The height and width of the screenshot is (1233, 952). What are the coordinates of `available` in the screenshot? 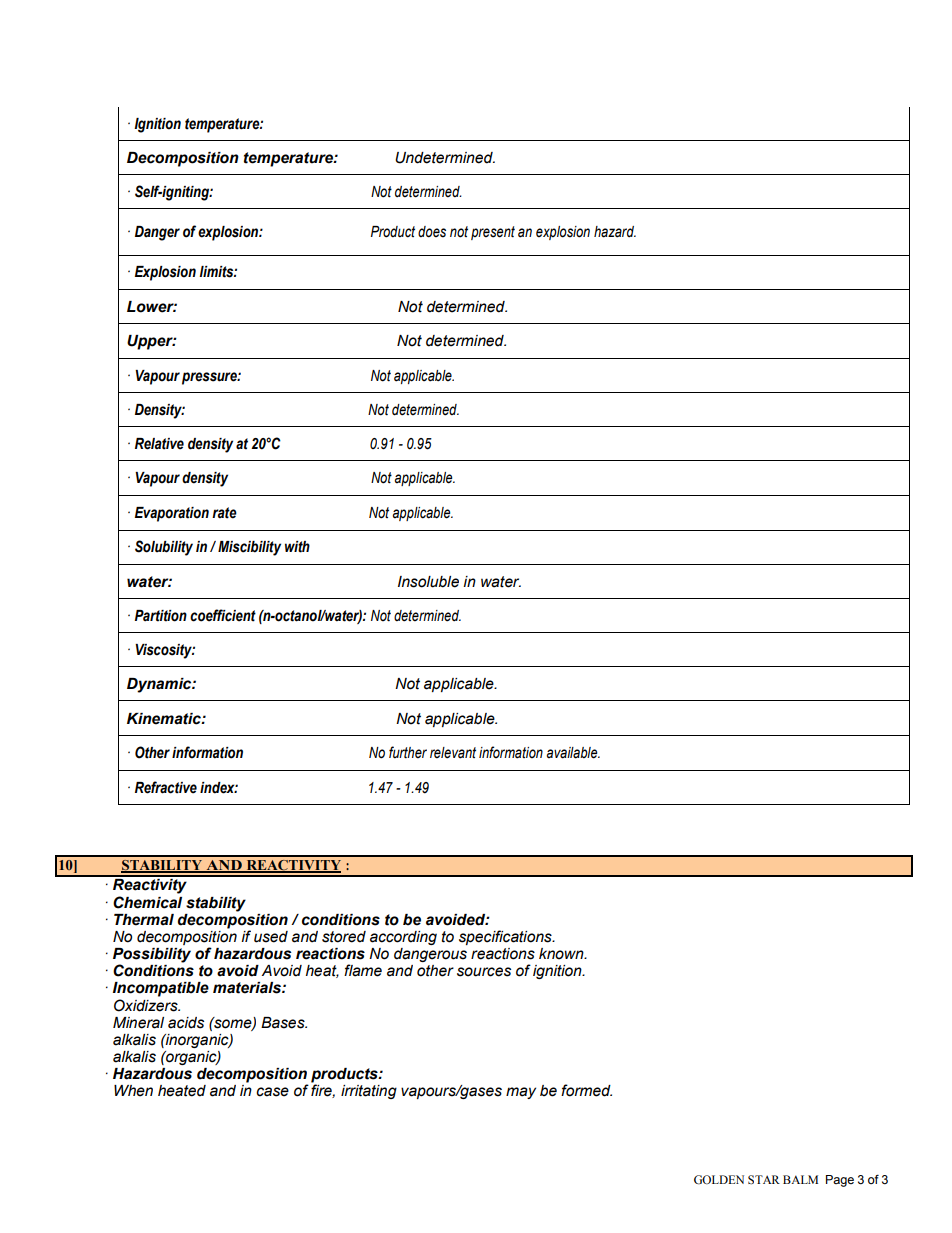 It's located at (573, 753).
